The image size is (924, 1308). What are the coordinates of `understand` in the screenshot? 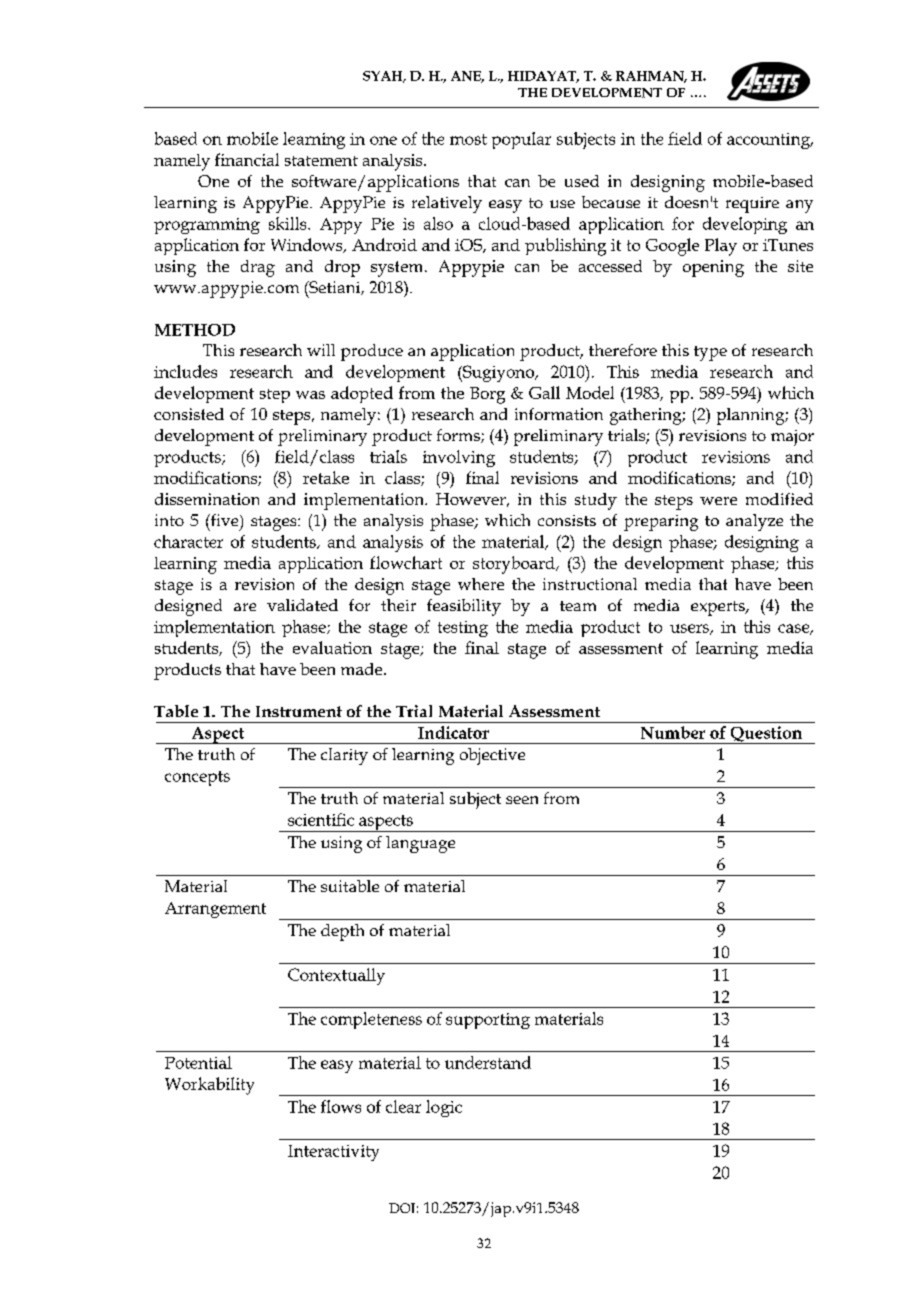 It's located at (488, 1062).
